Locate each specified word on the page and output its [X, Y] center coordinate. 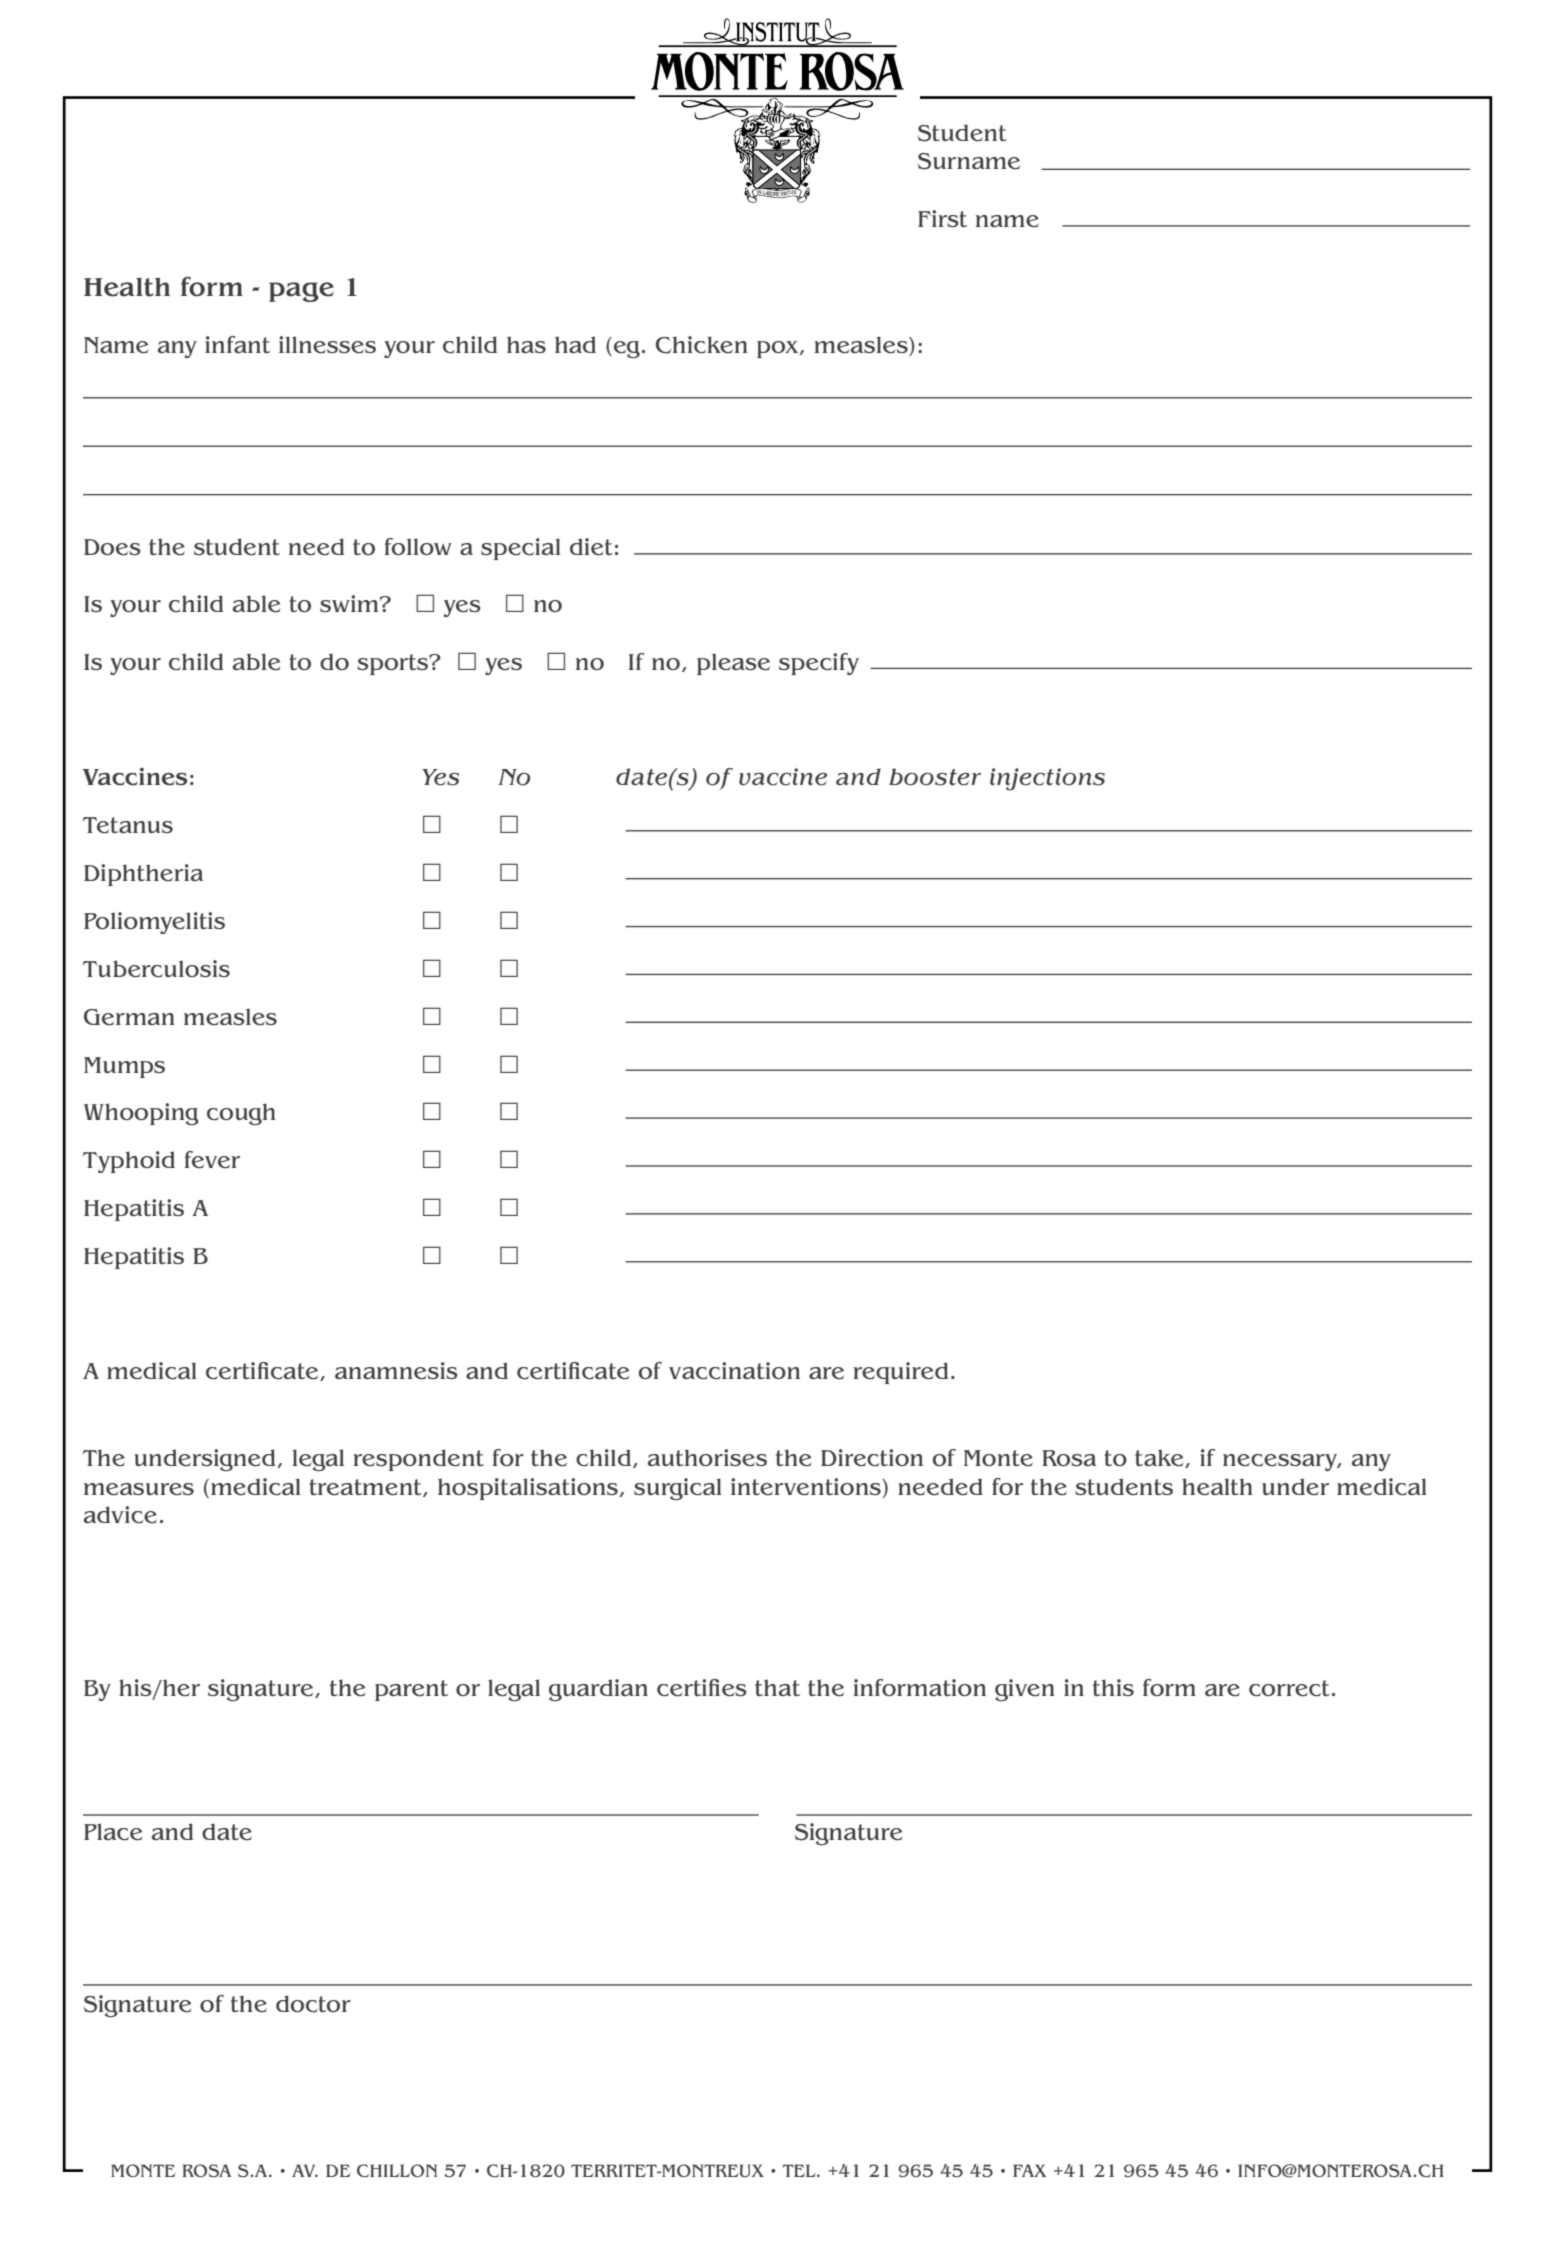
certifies [702, 1688]
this [1113, 1687]
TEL [800, 2170]
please [733, 664]
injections [1047, 779]
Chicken [702, 345]
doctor [313, 2003]
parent [411, 1690]
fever [212, 1160]
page [301, 292]
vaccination [734, 1370]
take [1160, 1458]
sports [393, 664]
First [942, 218]
